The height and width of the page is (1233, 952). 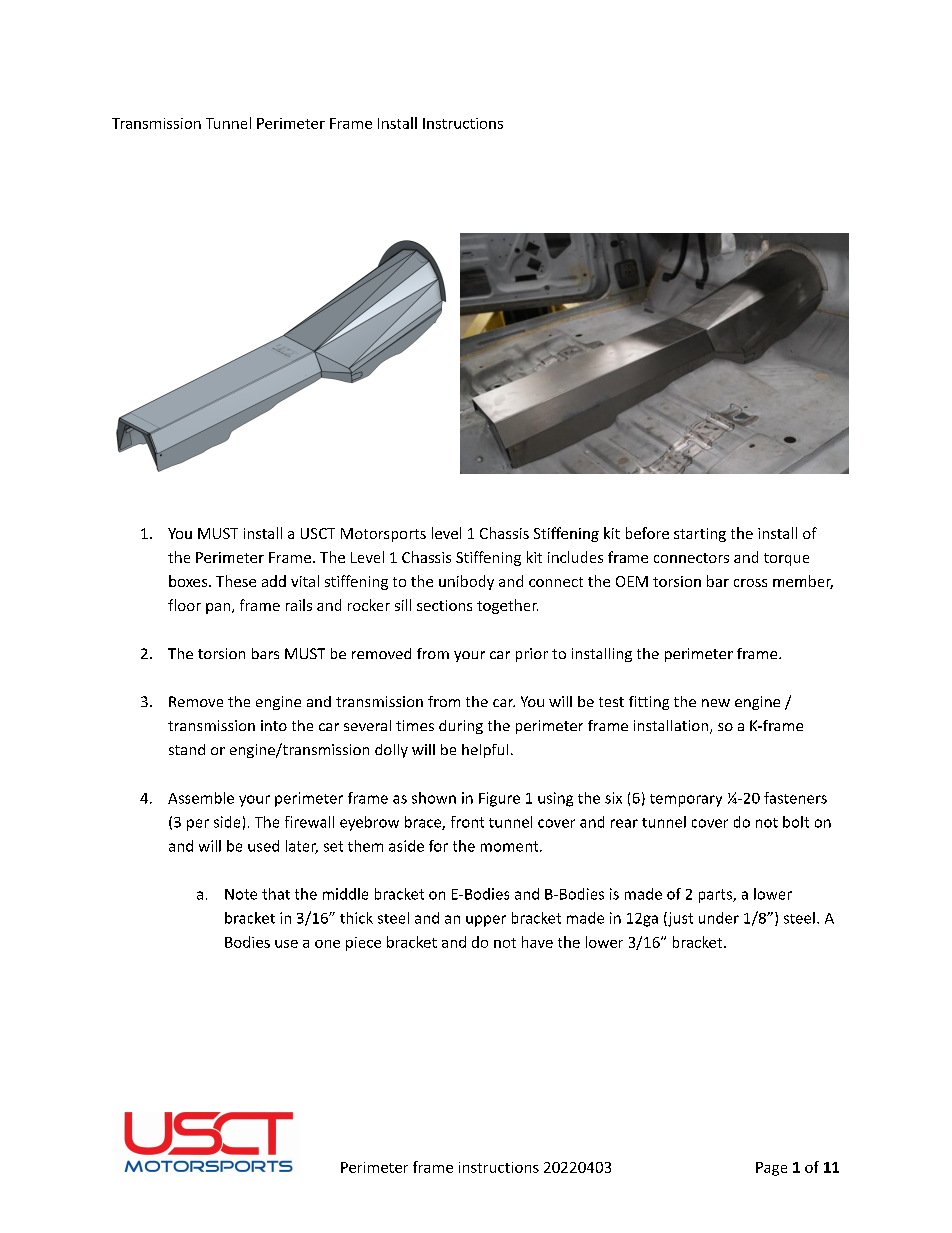 I want to click on just, so click(x=679, y=919).
